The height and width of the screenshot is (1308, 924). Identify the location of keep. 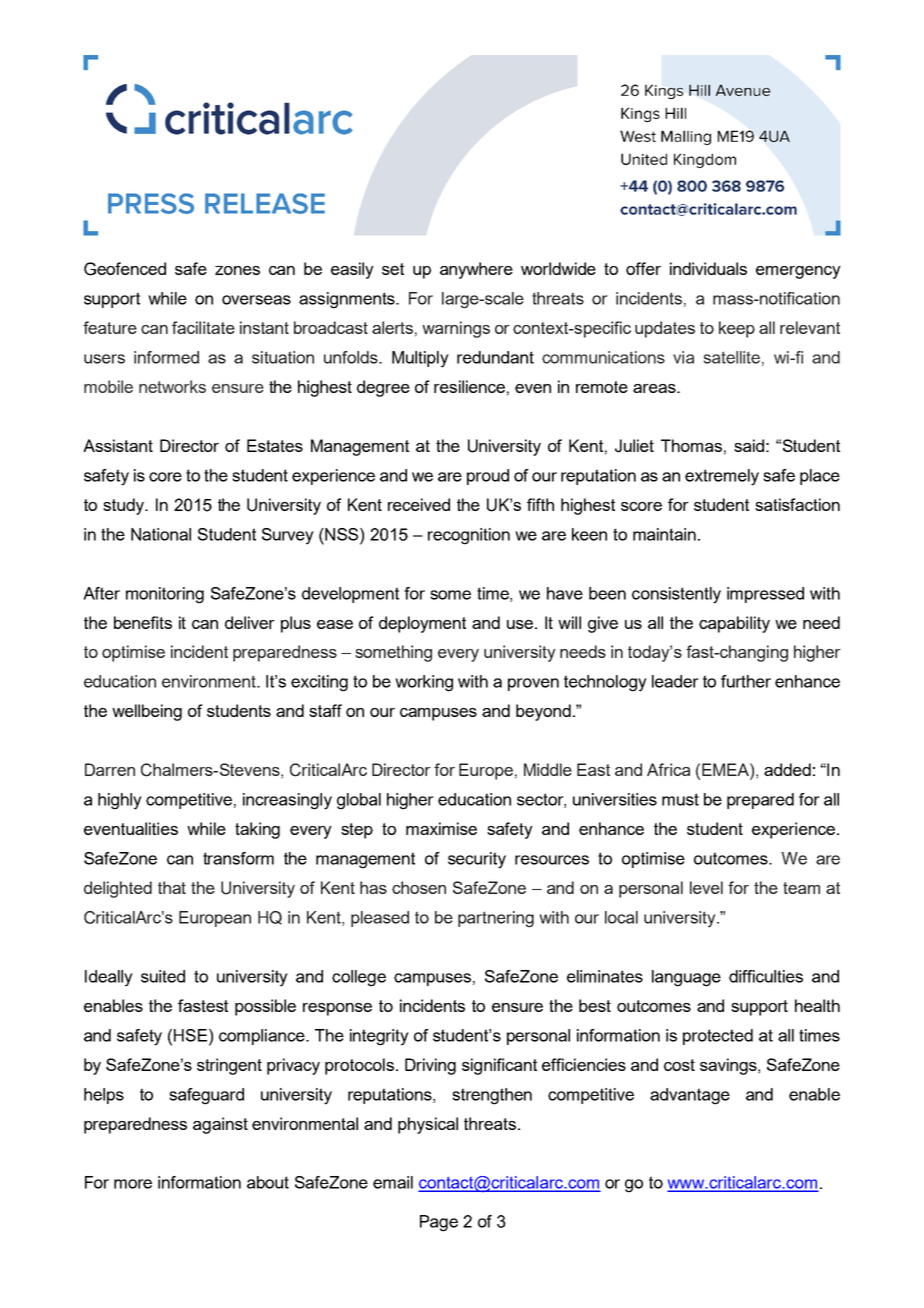
(737, 329).
